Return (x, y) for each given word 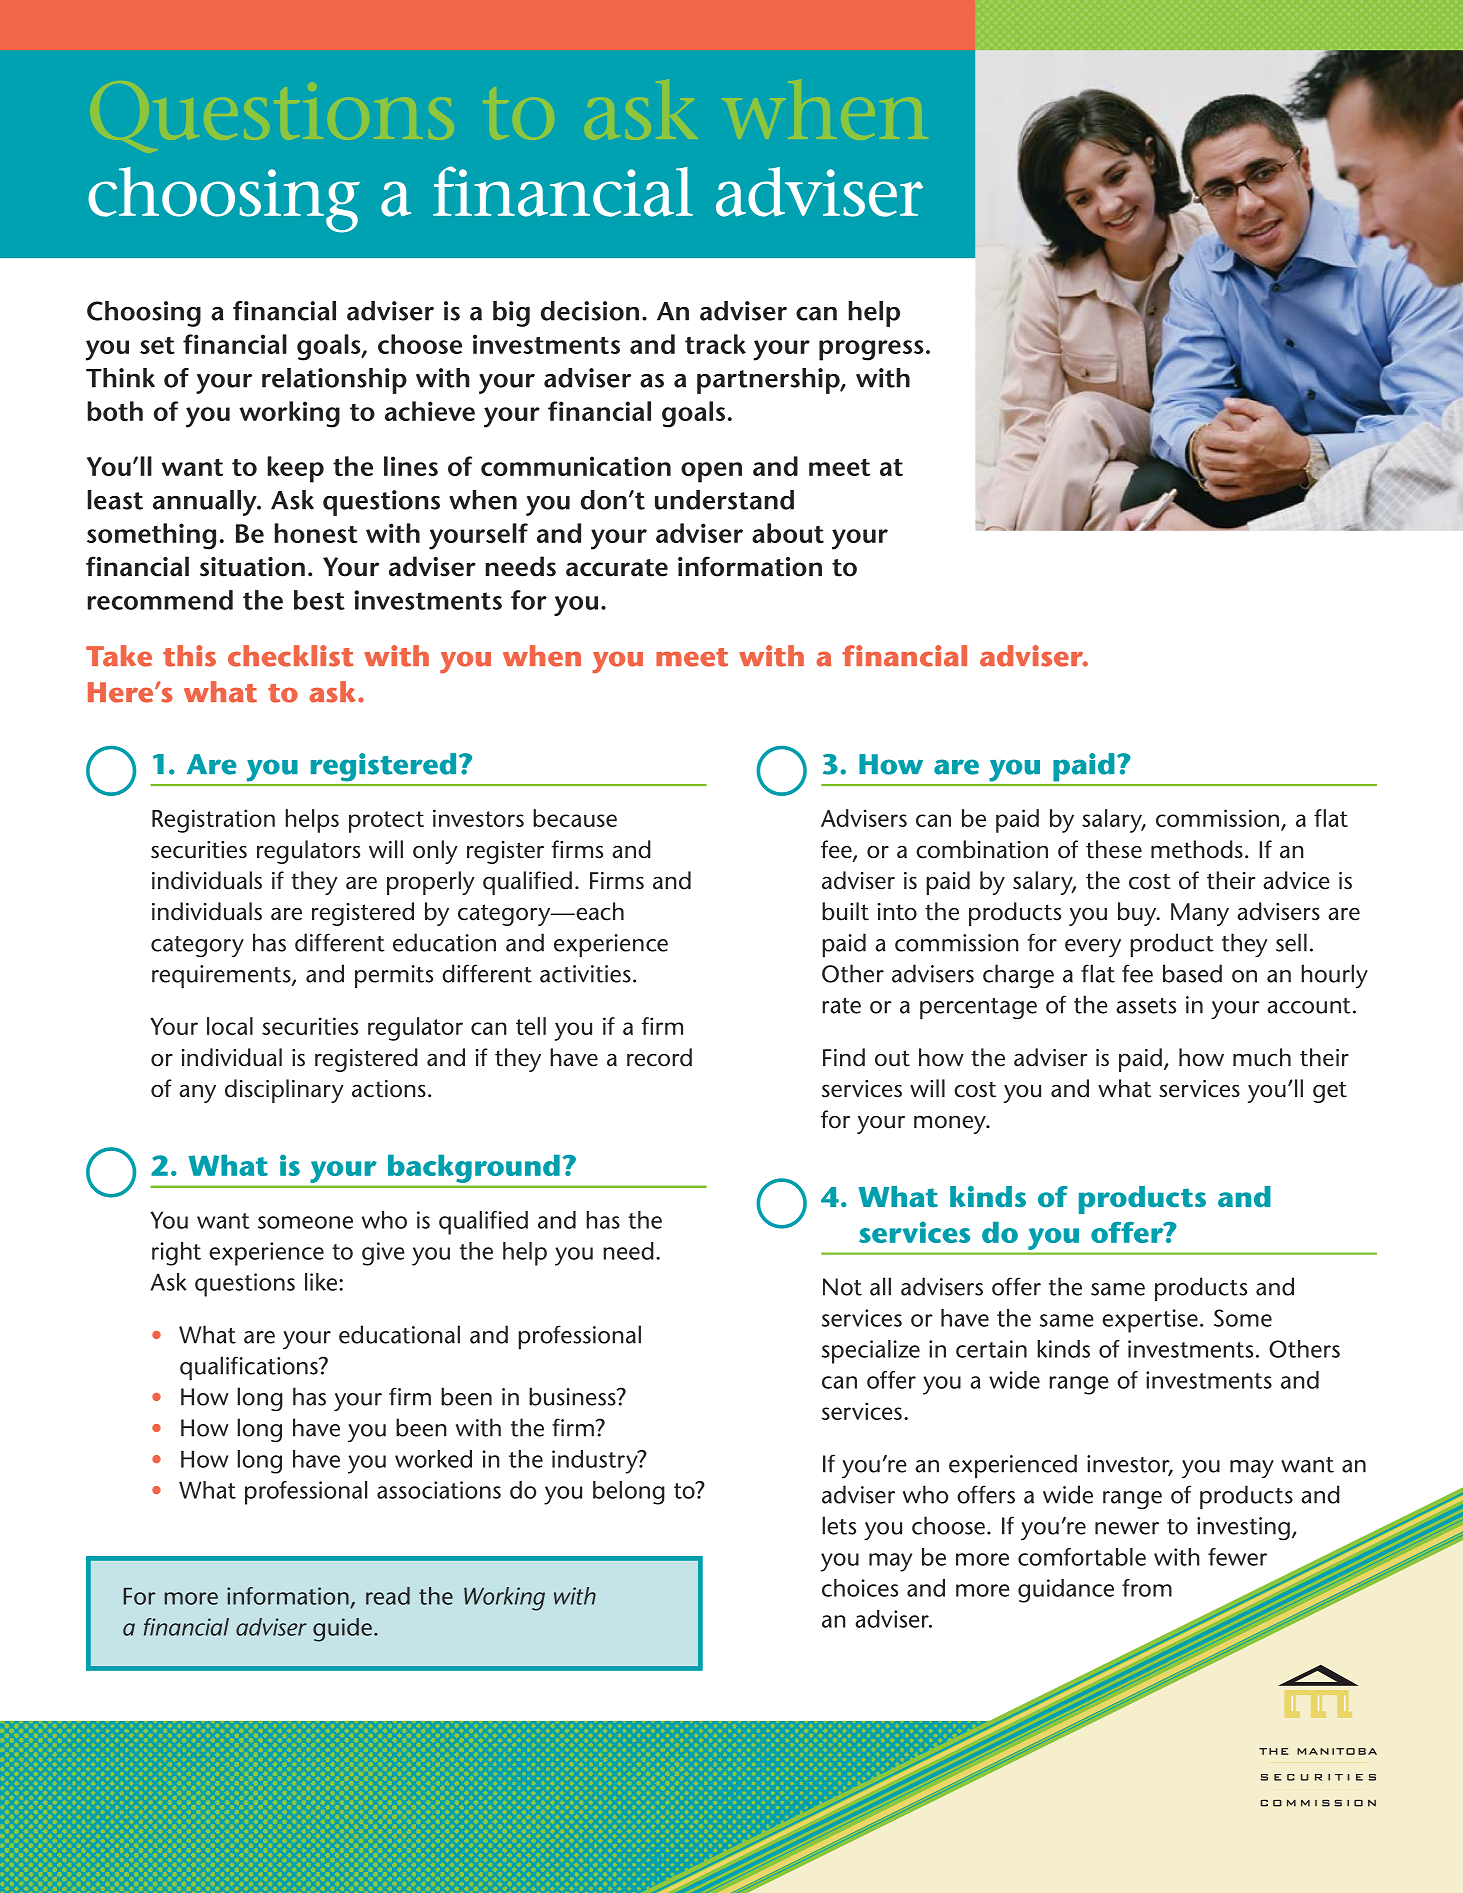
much (1262, 1057)
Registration (213, 821)
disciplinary (284, 1091)
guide (344, 1630)
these (1114, 849)
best (319, 600)
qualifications (250, 1368)
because (575, 818)
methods (1197, 849)
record (659, 1057)
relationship (334, 381)
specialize (871, 1352)
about (788, 533)
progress (871, 350)
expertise (1150, 1321)
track (715, 344)
